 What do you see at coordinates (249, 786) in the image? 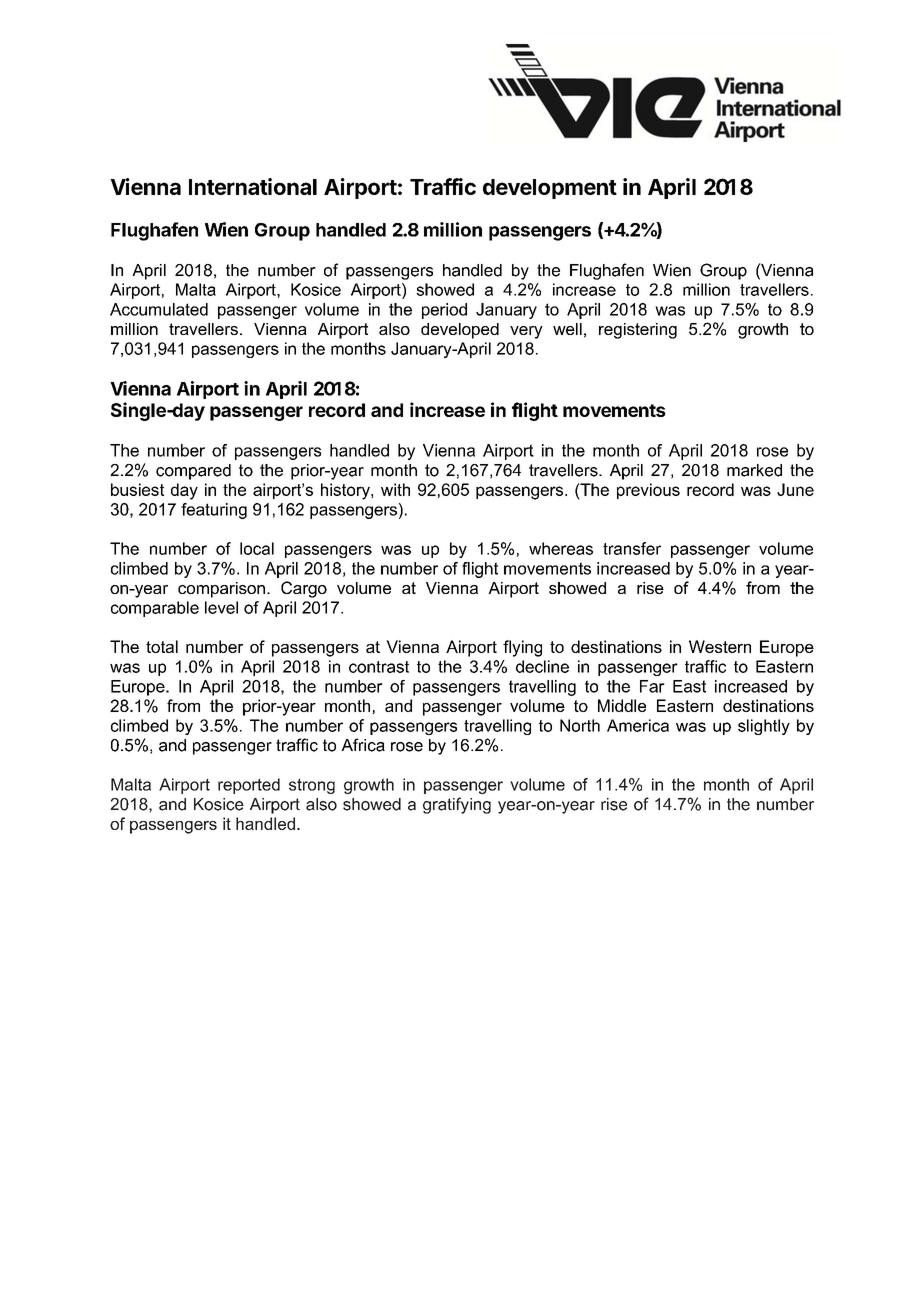
I see `reported` at bounding box center [249, 786].
